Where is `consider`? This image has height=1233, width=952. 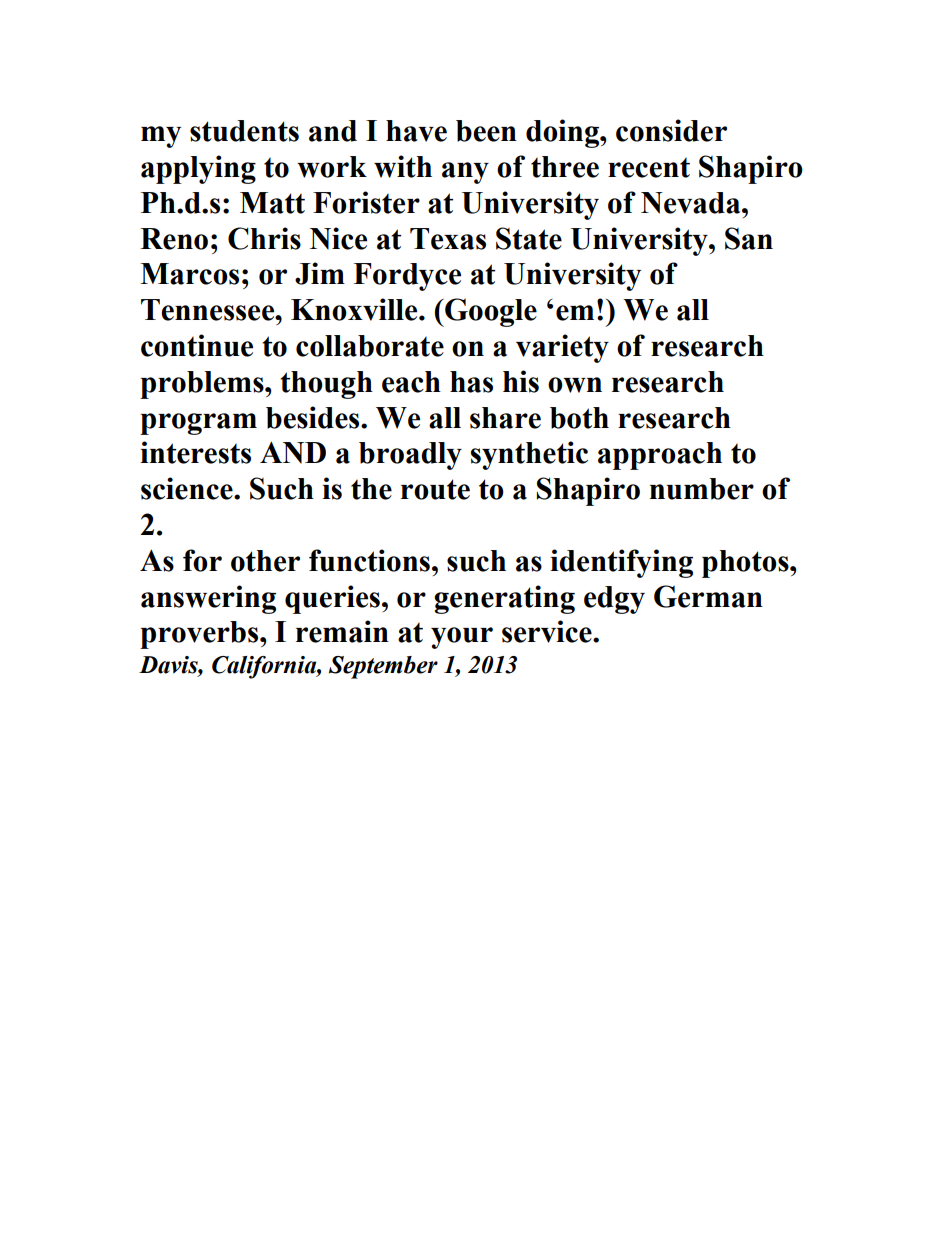 consider is located at coordinates (671, 130).
